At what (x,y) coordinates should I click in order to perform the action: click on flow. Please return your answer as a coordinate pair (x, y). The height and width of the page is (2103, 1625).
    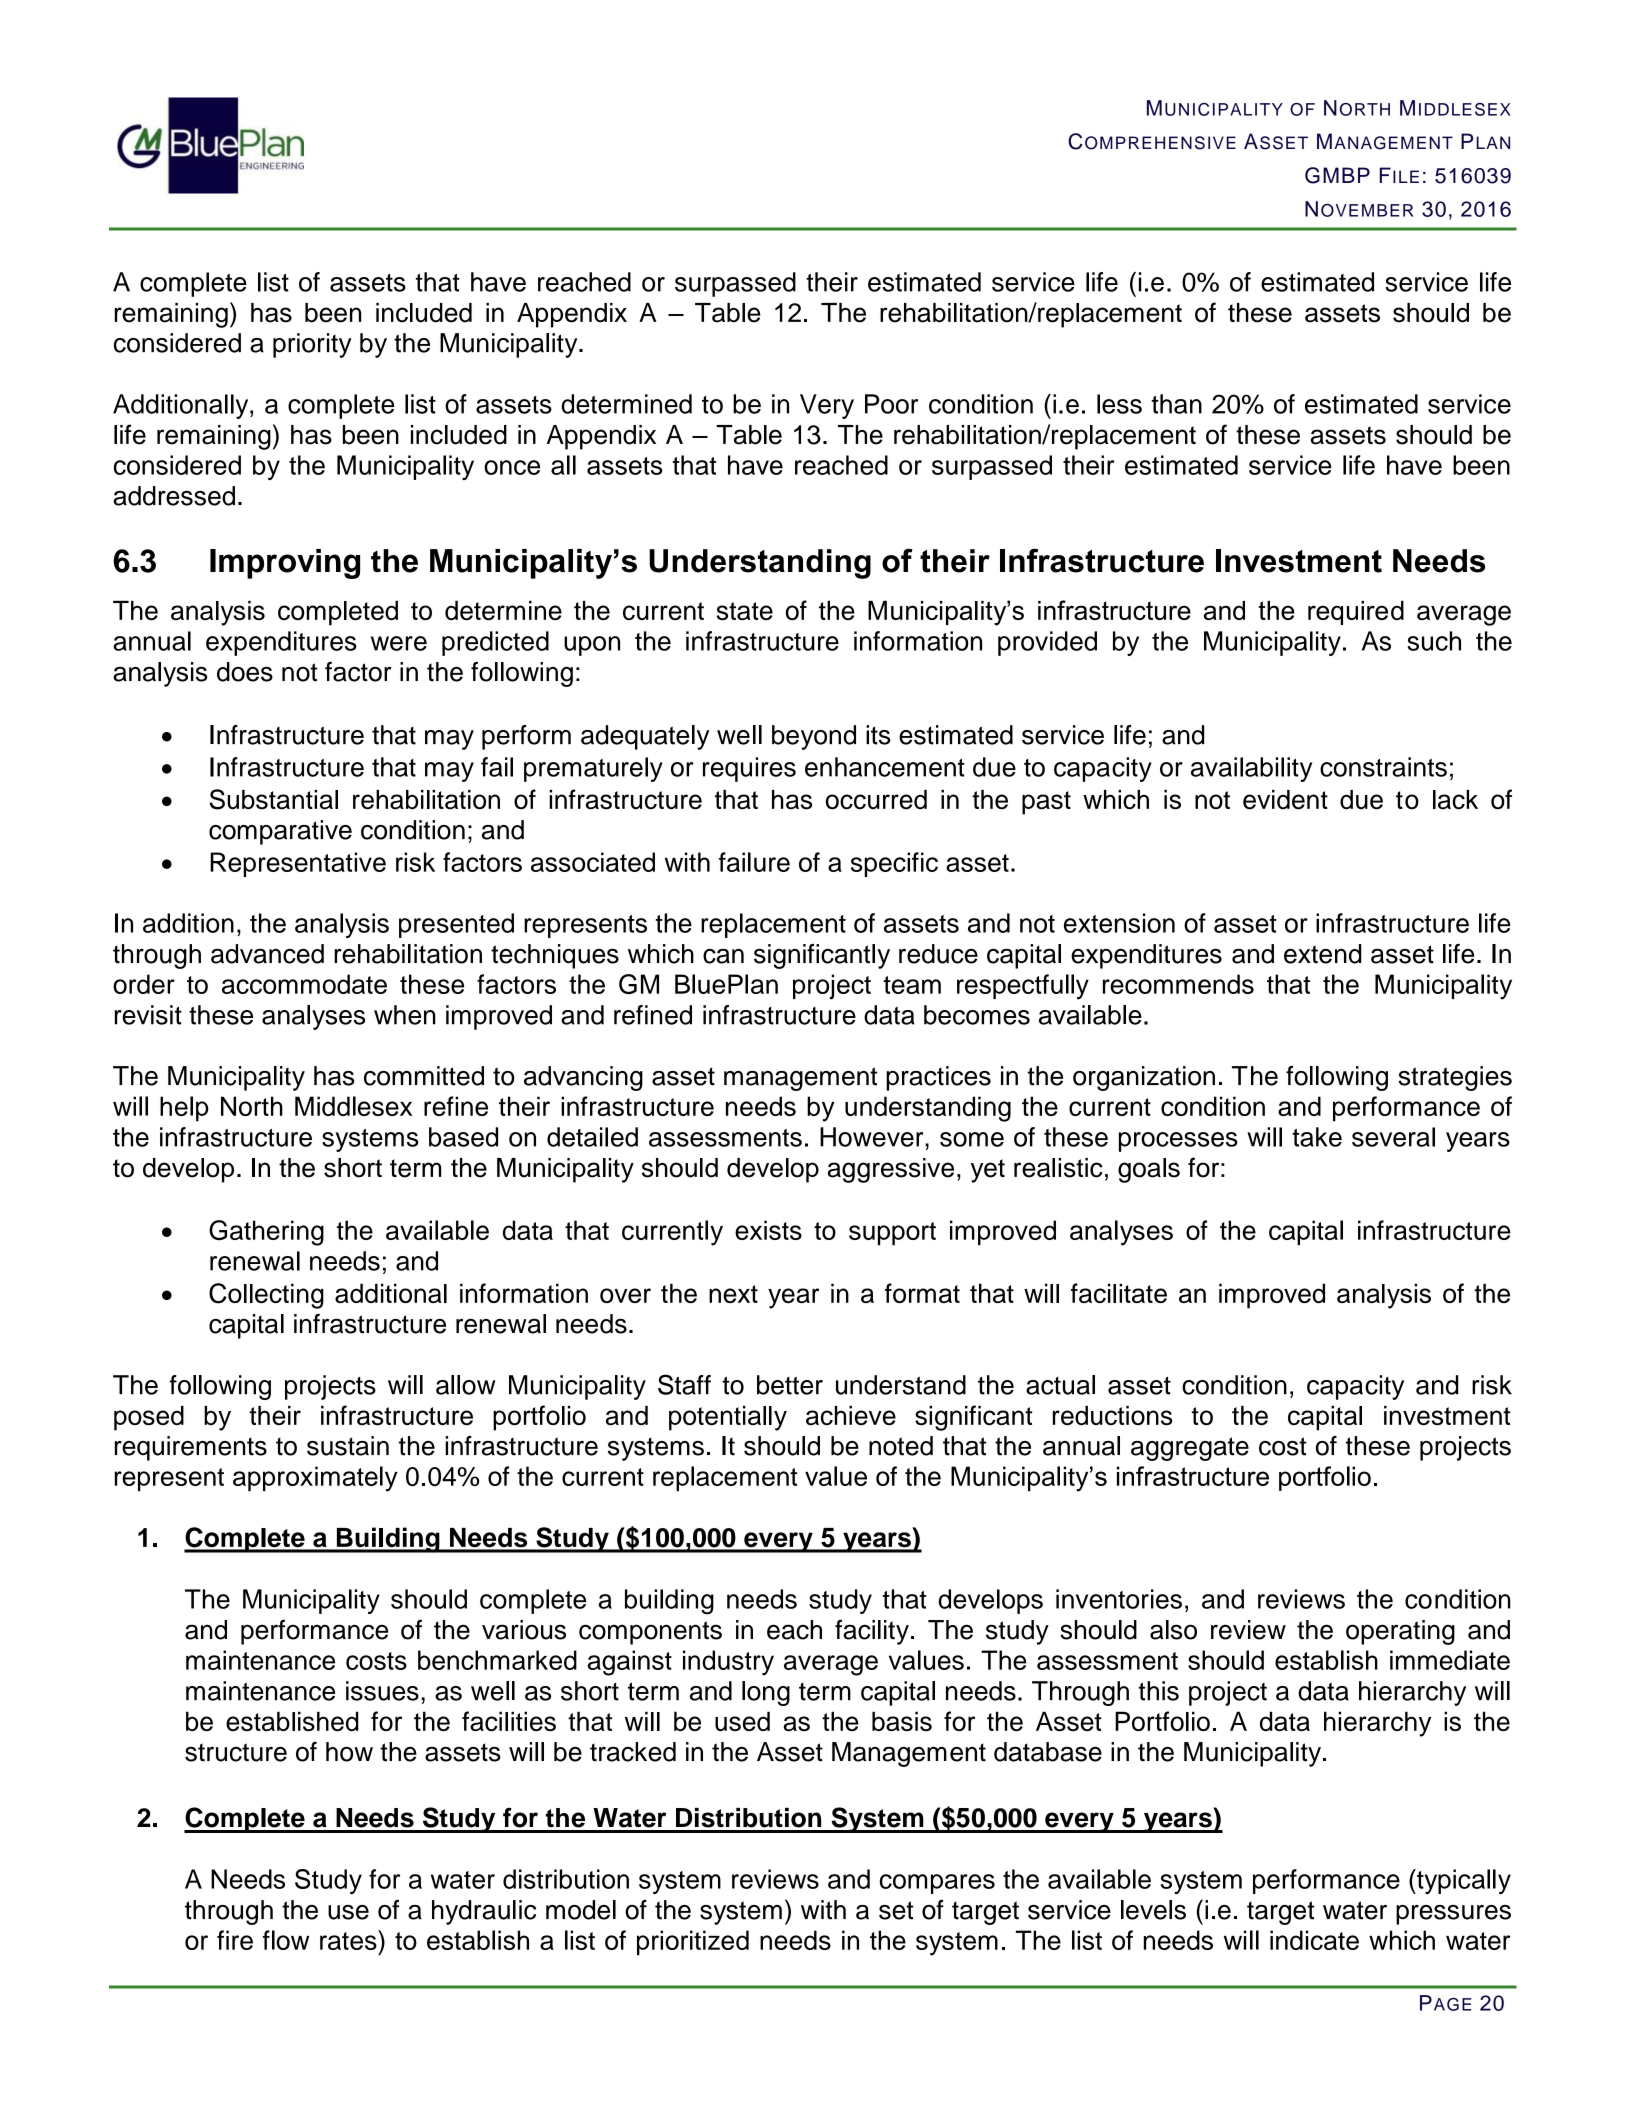
    Looking at the image, I should click on (286, 1940).
